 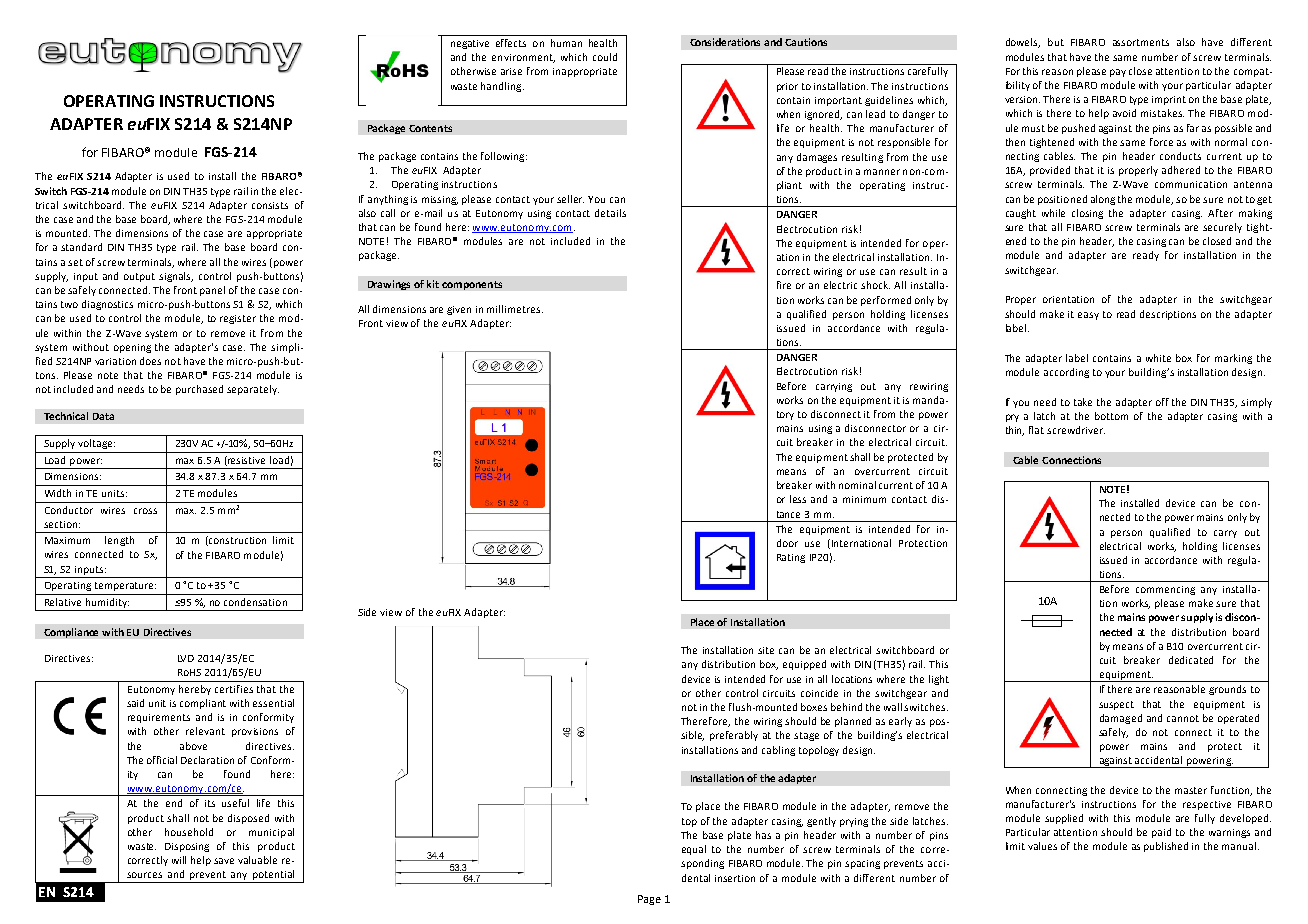 What do you see at coordinates (798, 499) in the screenshot?
I see `less` at bounding box center [798, 499].
